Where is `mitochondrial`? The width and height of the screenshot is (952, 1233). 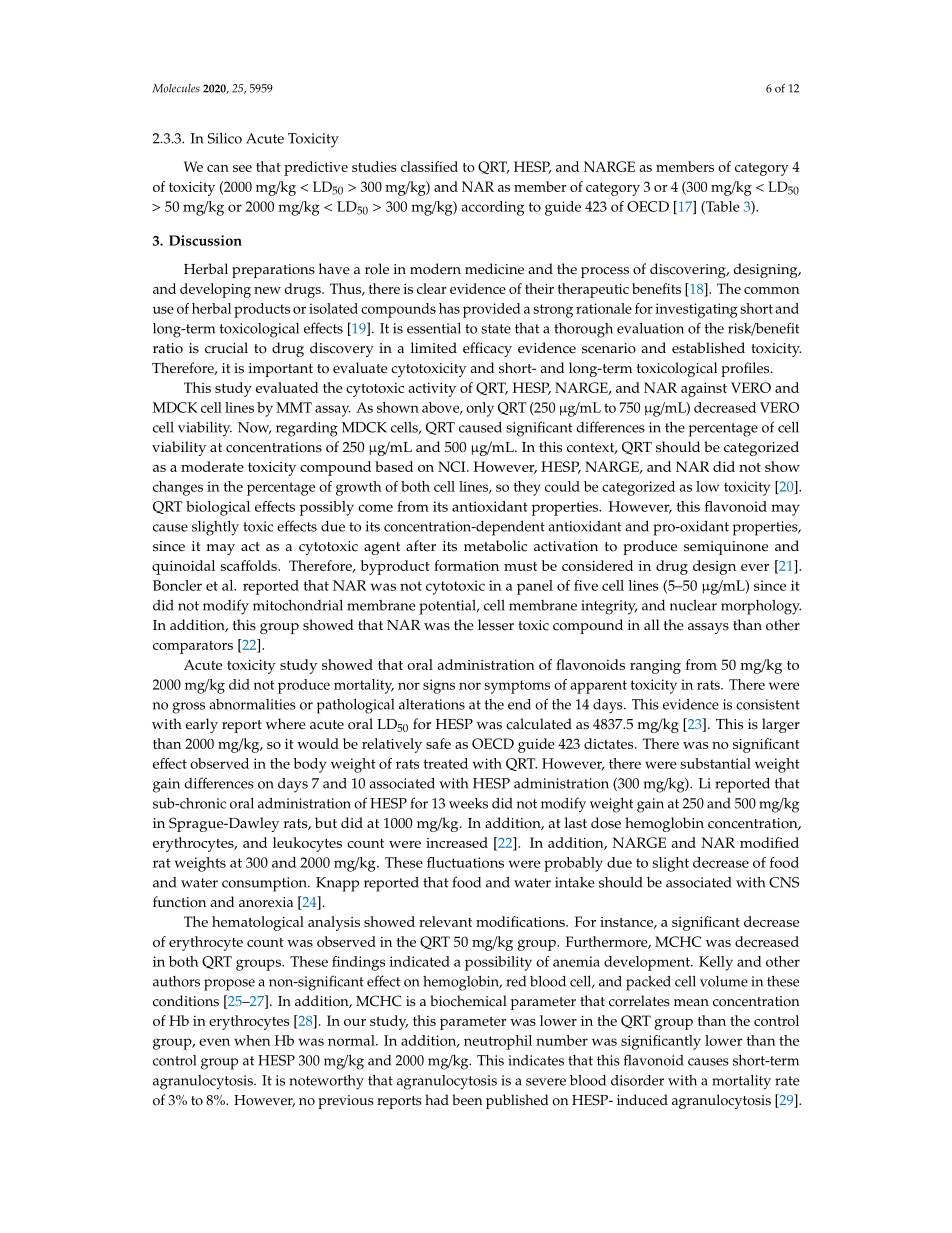
mitochondrial is located at coordinates (298, 605).
